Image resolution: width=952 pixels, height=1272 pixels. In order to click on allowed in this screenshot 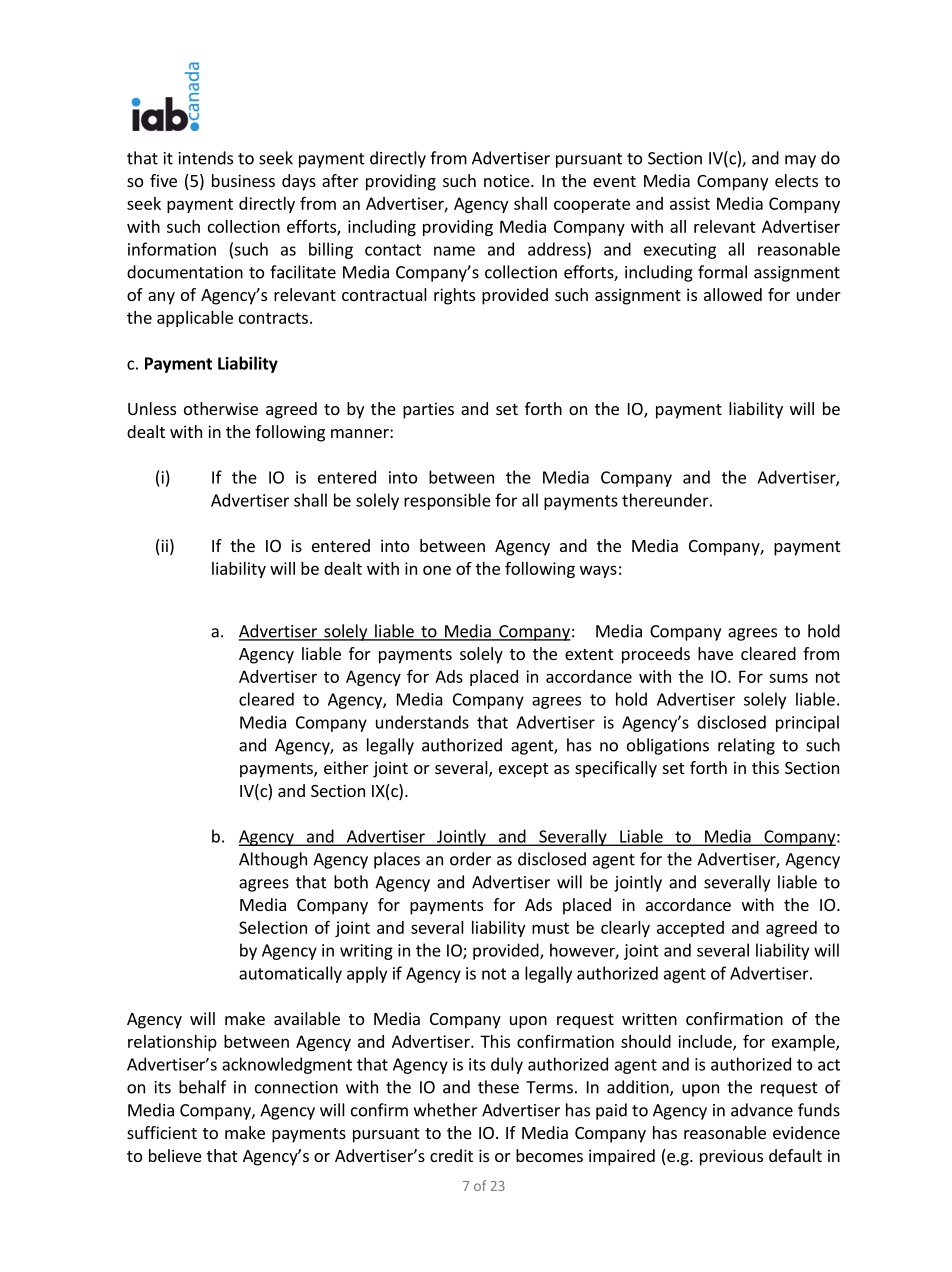, I will do `click(733, 294)`.
